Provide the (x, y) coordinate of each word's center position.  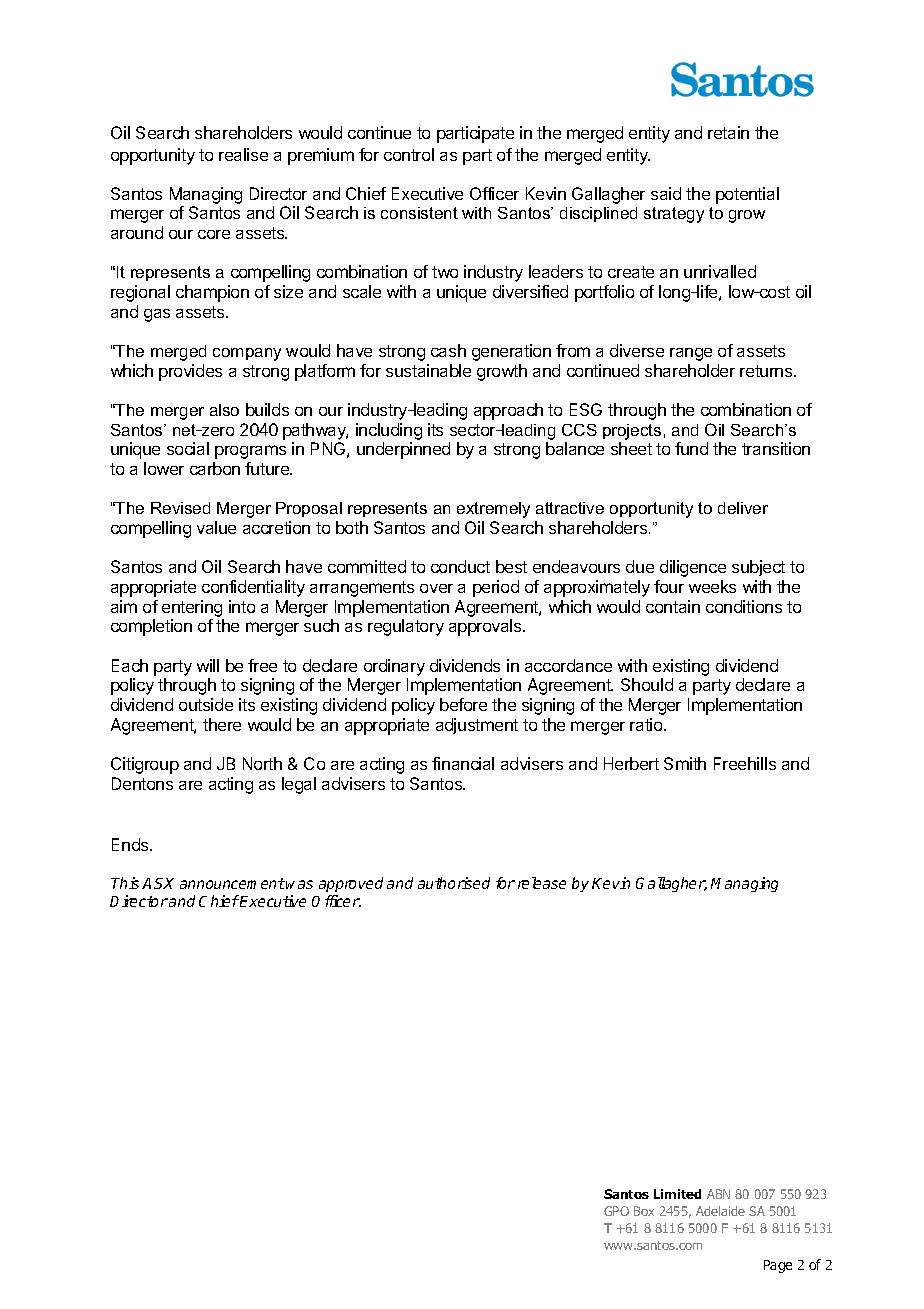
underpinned (403, 450)
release (542, 883)
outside (206, 704)
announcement (232, 883)
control (409, 154)
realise (243, 154)
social (188, 448)
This (125, 883)
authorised (454, 883)
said (666, 193)
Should (647, 684)
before (463, 704)
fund (691, 448)
